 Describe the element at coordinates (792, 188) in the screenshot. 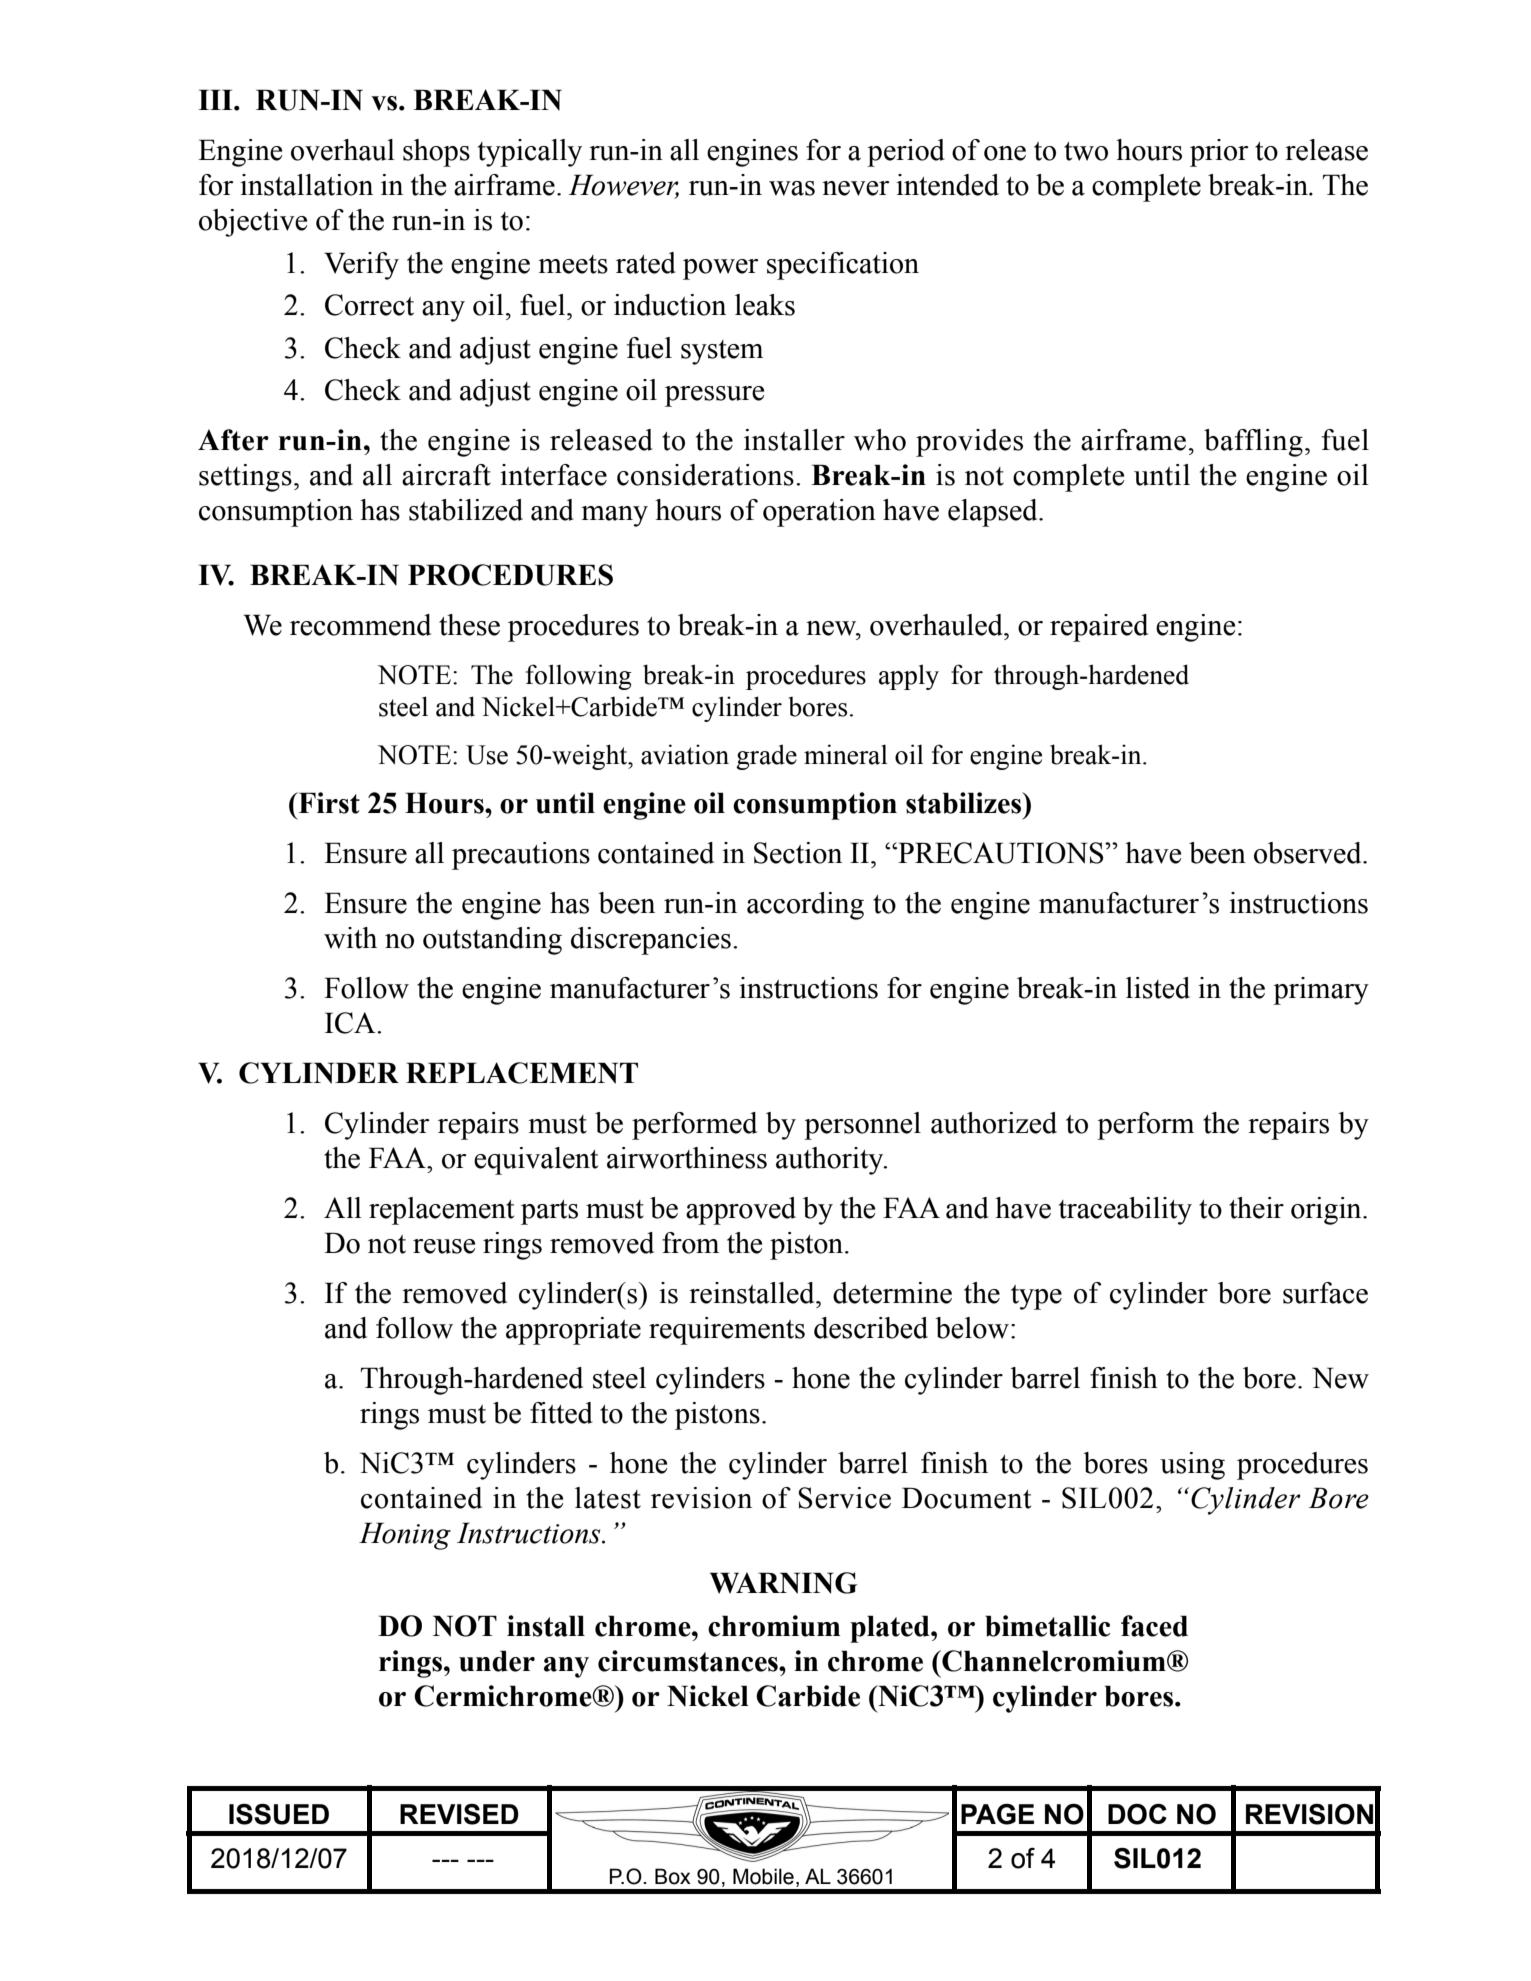

I see `was` at that location.
